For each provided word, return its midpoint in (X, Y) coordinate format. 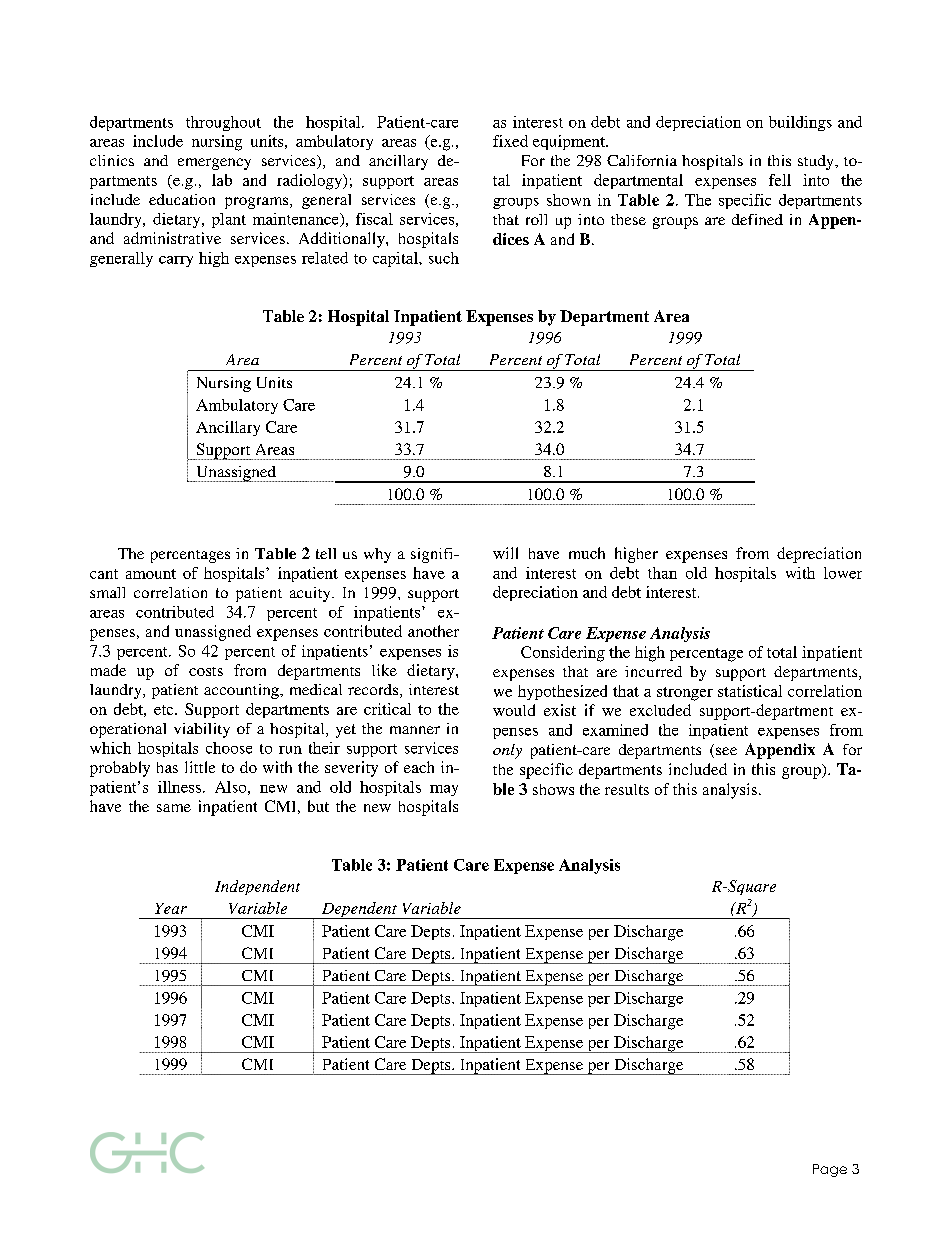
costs (206, 671)
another (433, 631)
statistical (750, 691)
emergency (214, 164)
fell (780, 180)
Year (171, 908)
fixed (510, 141)
